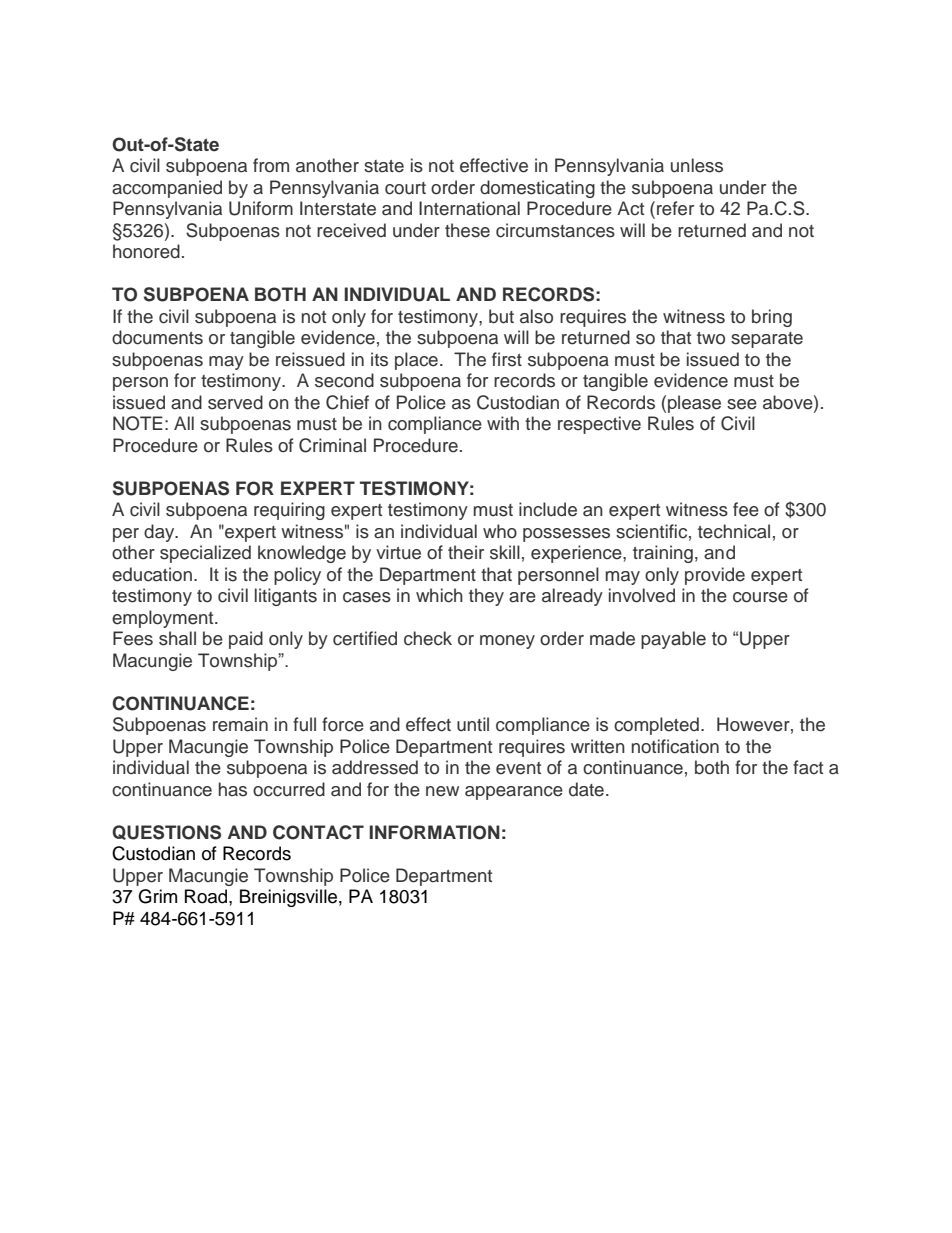 The height and width of the screenshot is (1233, 952). I want to click on International, so click(469, 208).
